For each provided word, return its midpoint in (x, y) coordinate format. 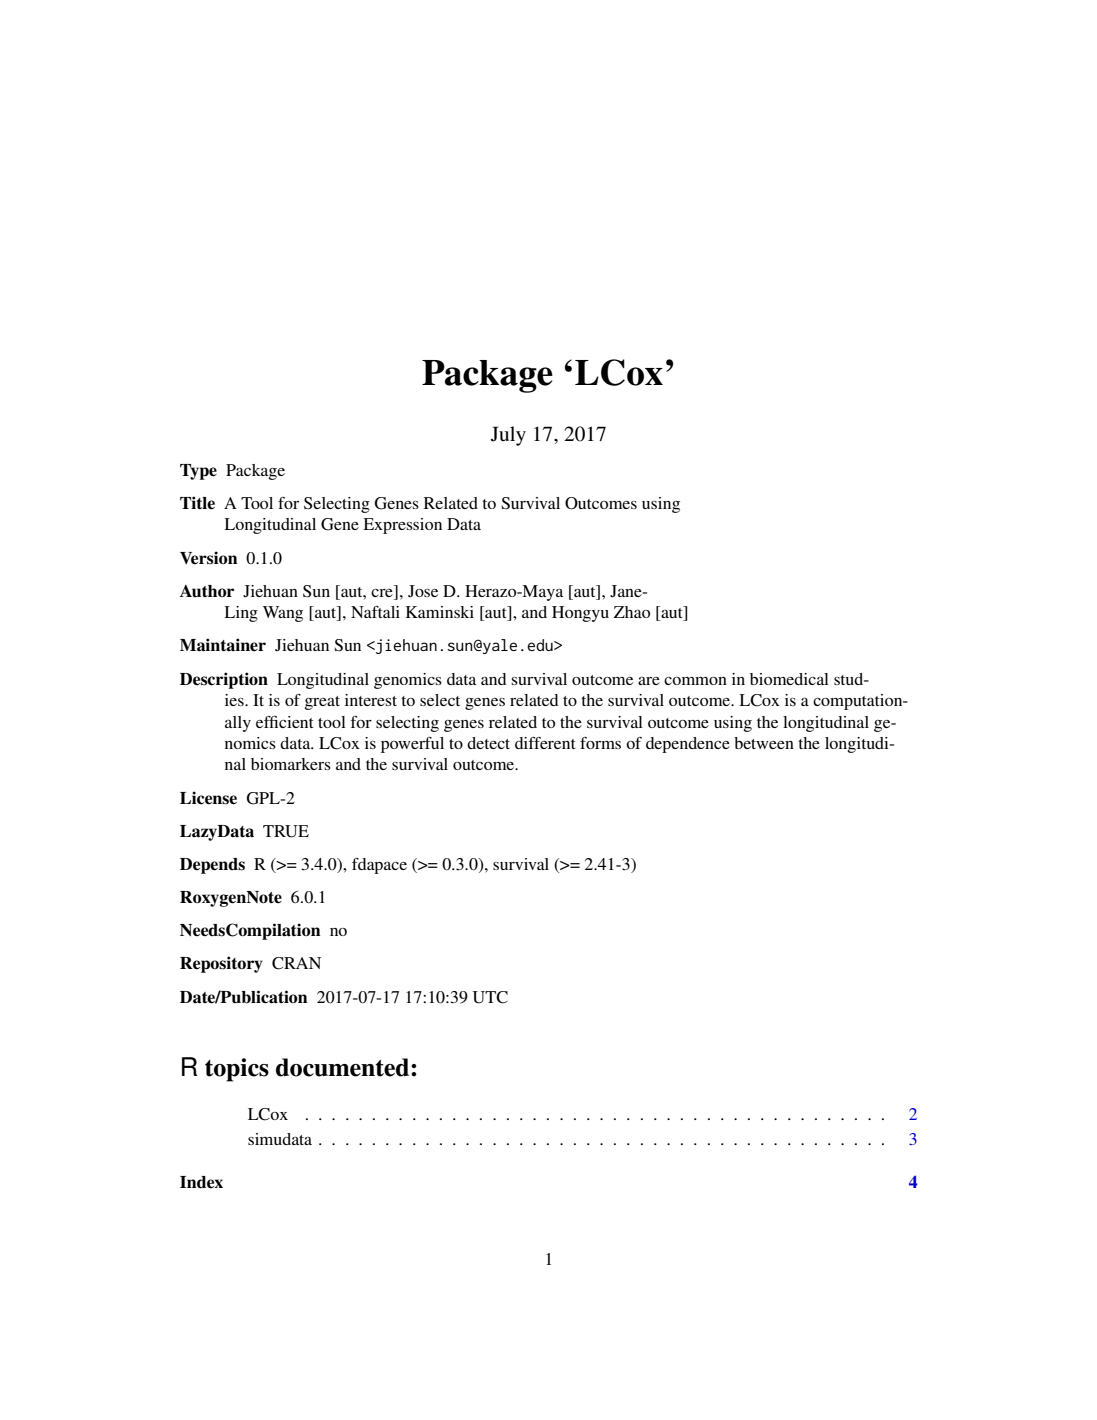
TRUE (286, 831)
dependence (688, 745)
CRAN (296, 963)
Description (224, 680)
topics (237, 1070)
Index (201, 1182)
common (695, 681)
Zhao (632, 612)
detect (488, 743)
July (508, 436)
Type (198, 472)
